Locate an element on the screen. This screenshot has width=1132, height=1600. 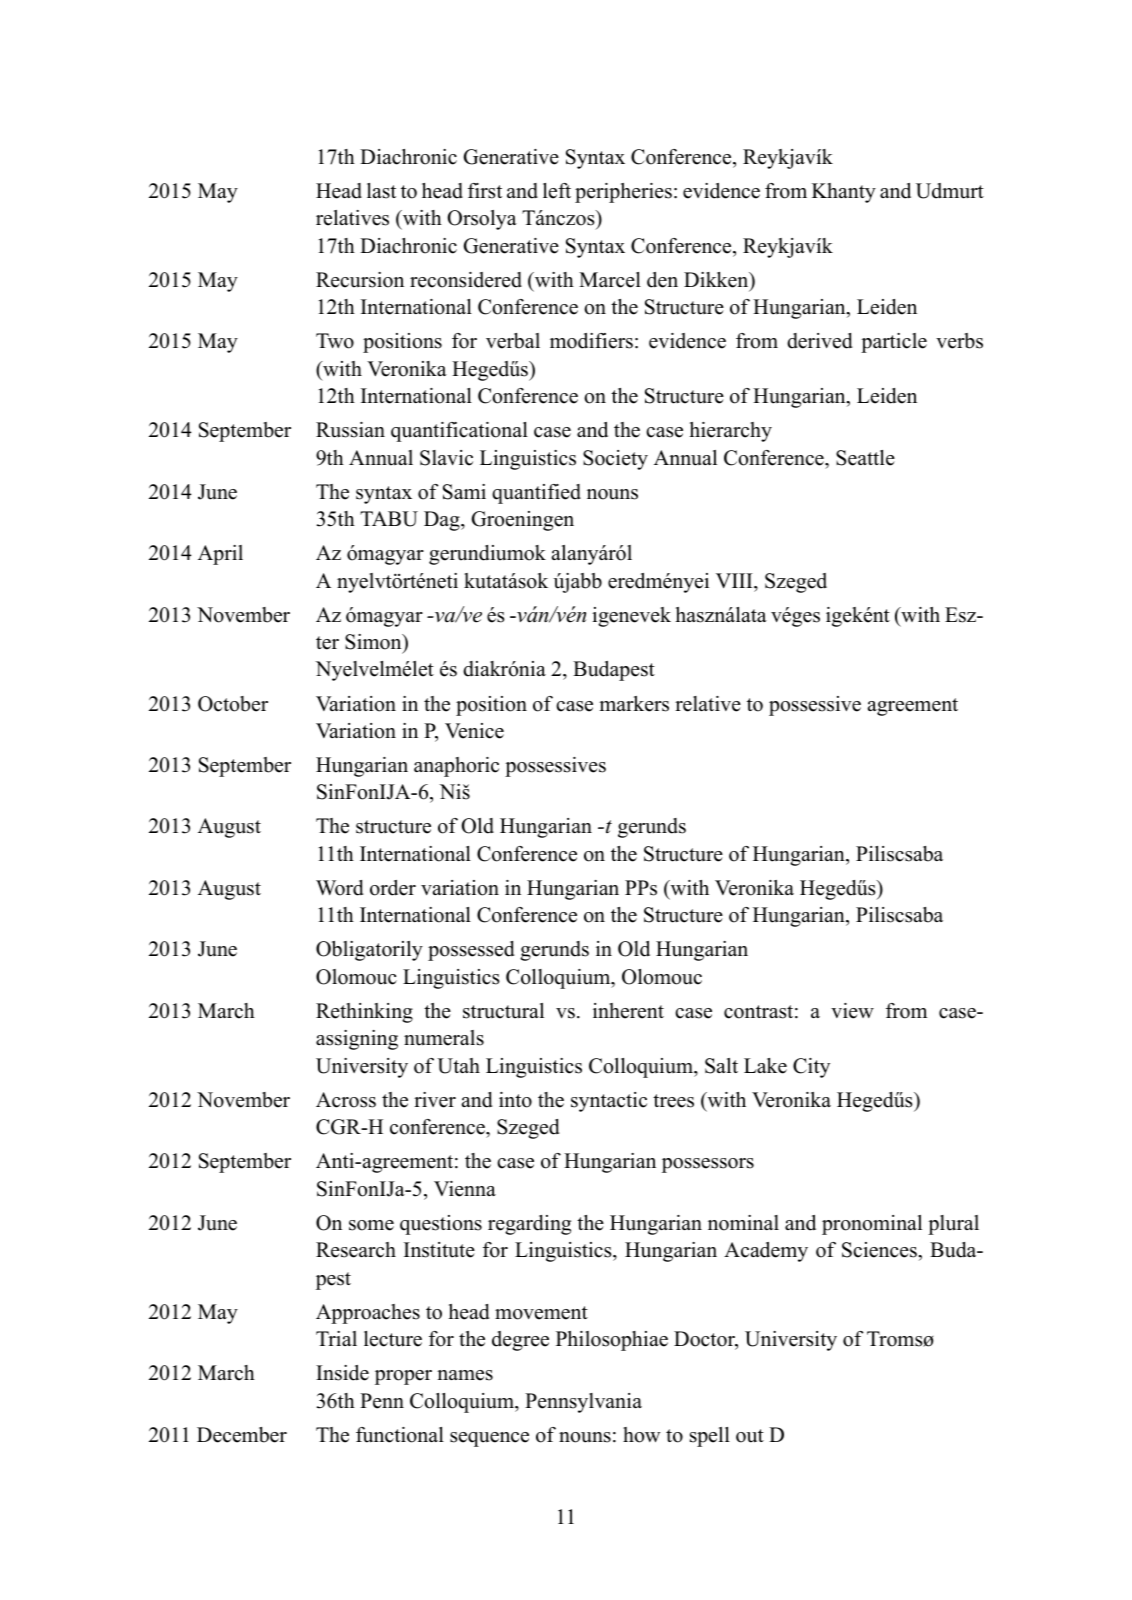
April is located at coordinates (220, 555).
